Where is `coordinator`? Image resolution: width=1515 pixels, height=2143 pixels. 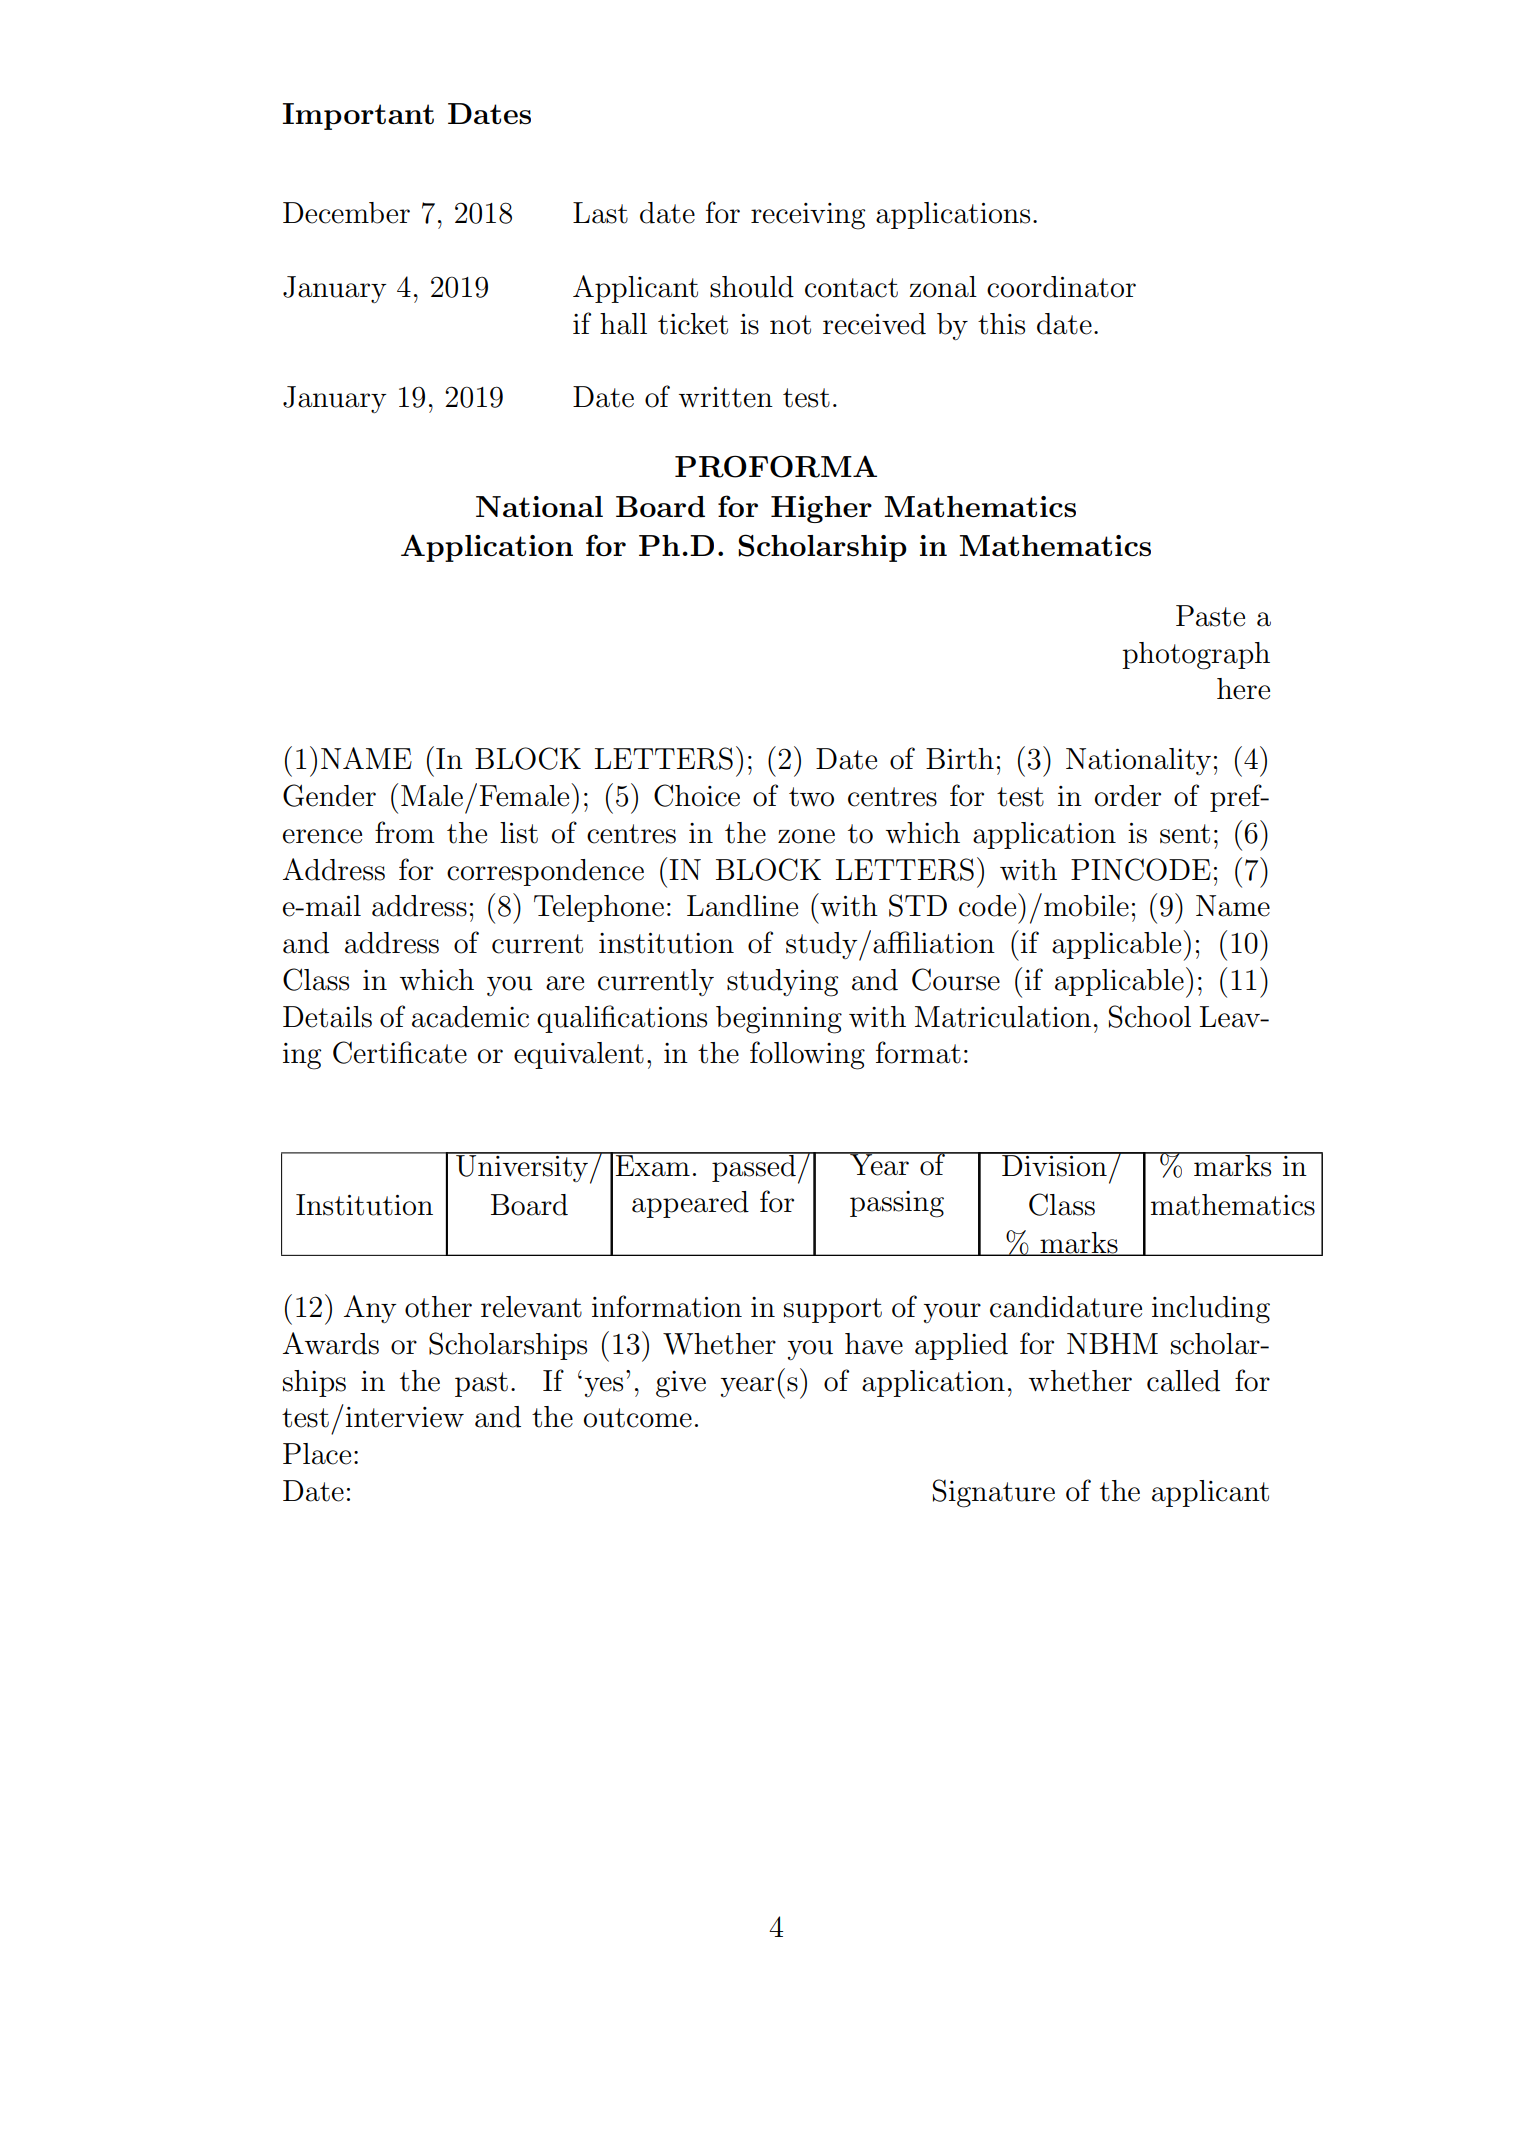
coordinator is located at coordinates (1061, 287).
